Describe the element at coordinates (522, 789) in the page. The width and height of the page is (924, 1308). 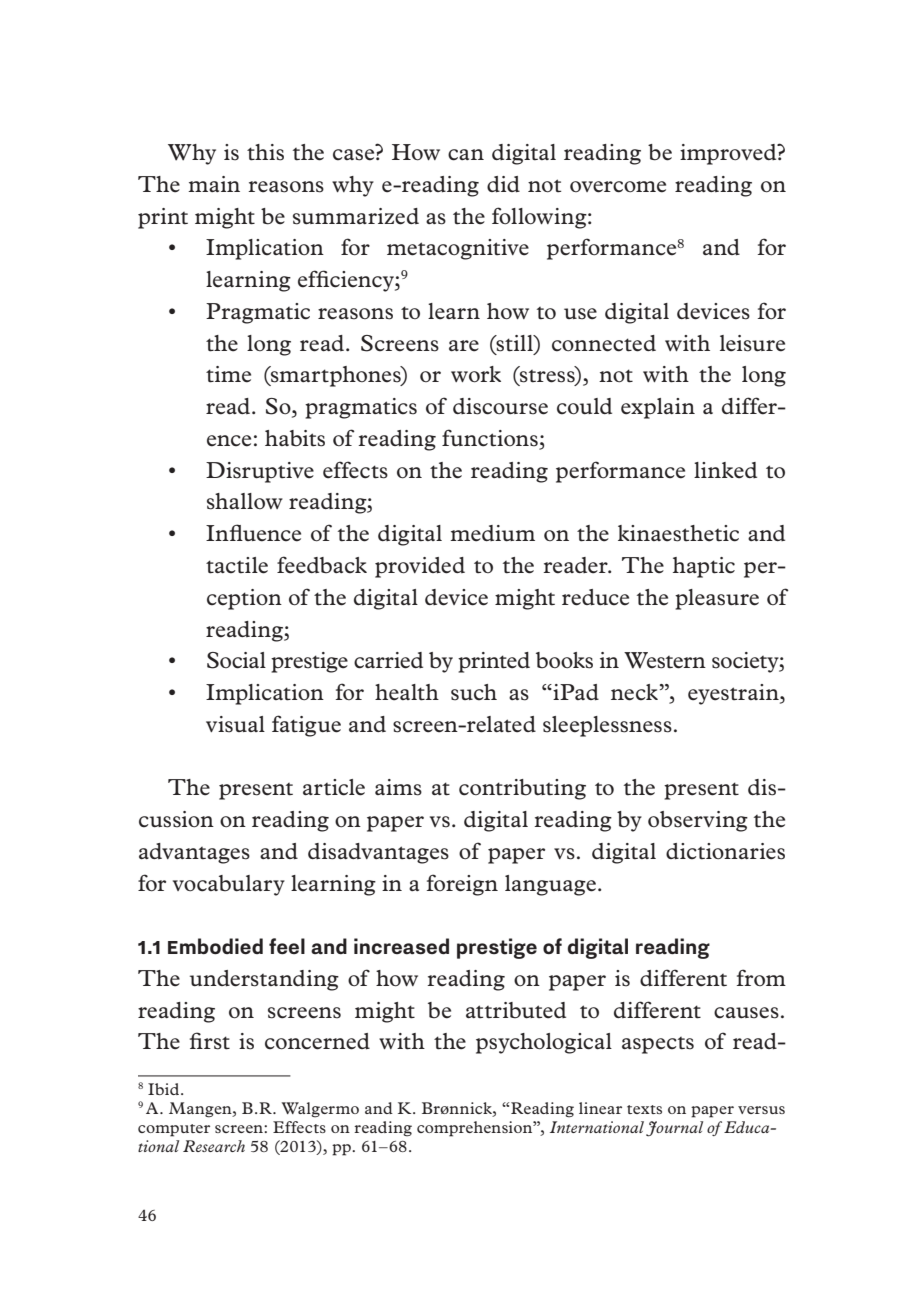
I see `contributing` at that location.
